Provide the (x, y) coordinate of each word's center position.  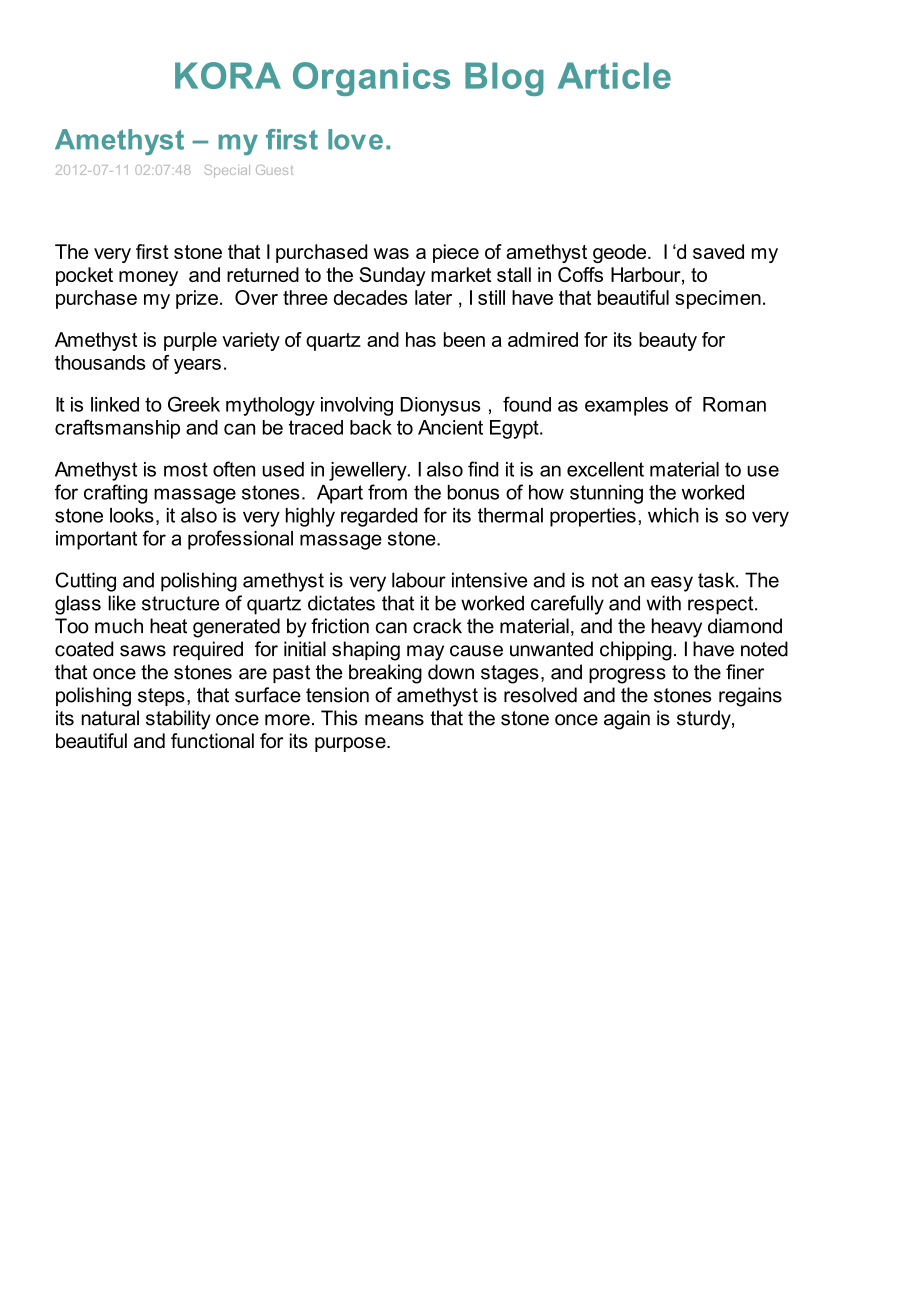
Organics (371, 79)
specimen (718, 299)
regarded (379, 517)
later (433, 297)
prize (197, 299)
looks (132, 515)
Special (227, 171)
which (673, 515)
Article (614, 75)
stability (178, 720)
